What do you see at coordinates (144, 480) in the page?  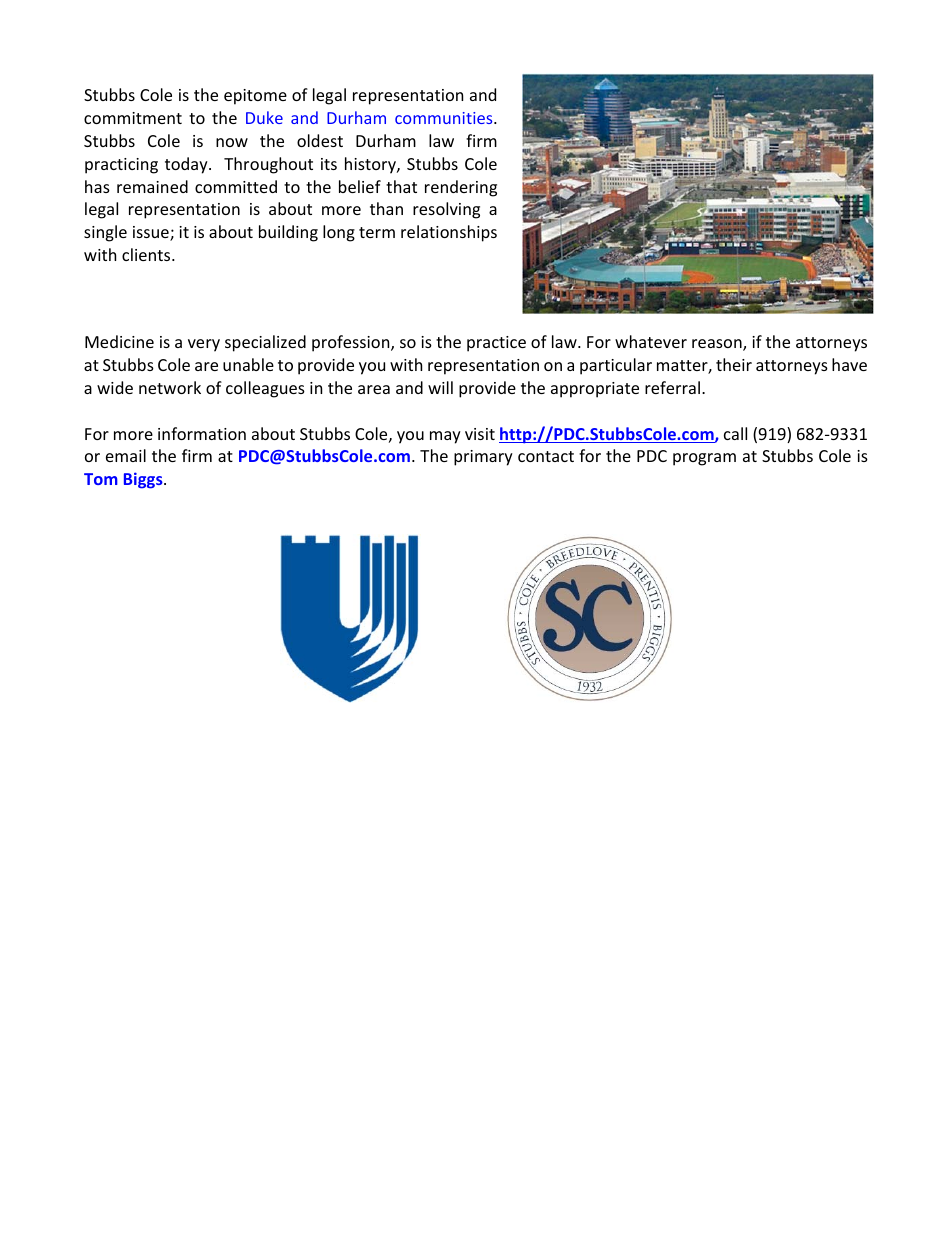 I see `Biggs` at bounding box center [144, 480].
